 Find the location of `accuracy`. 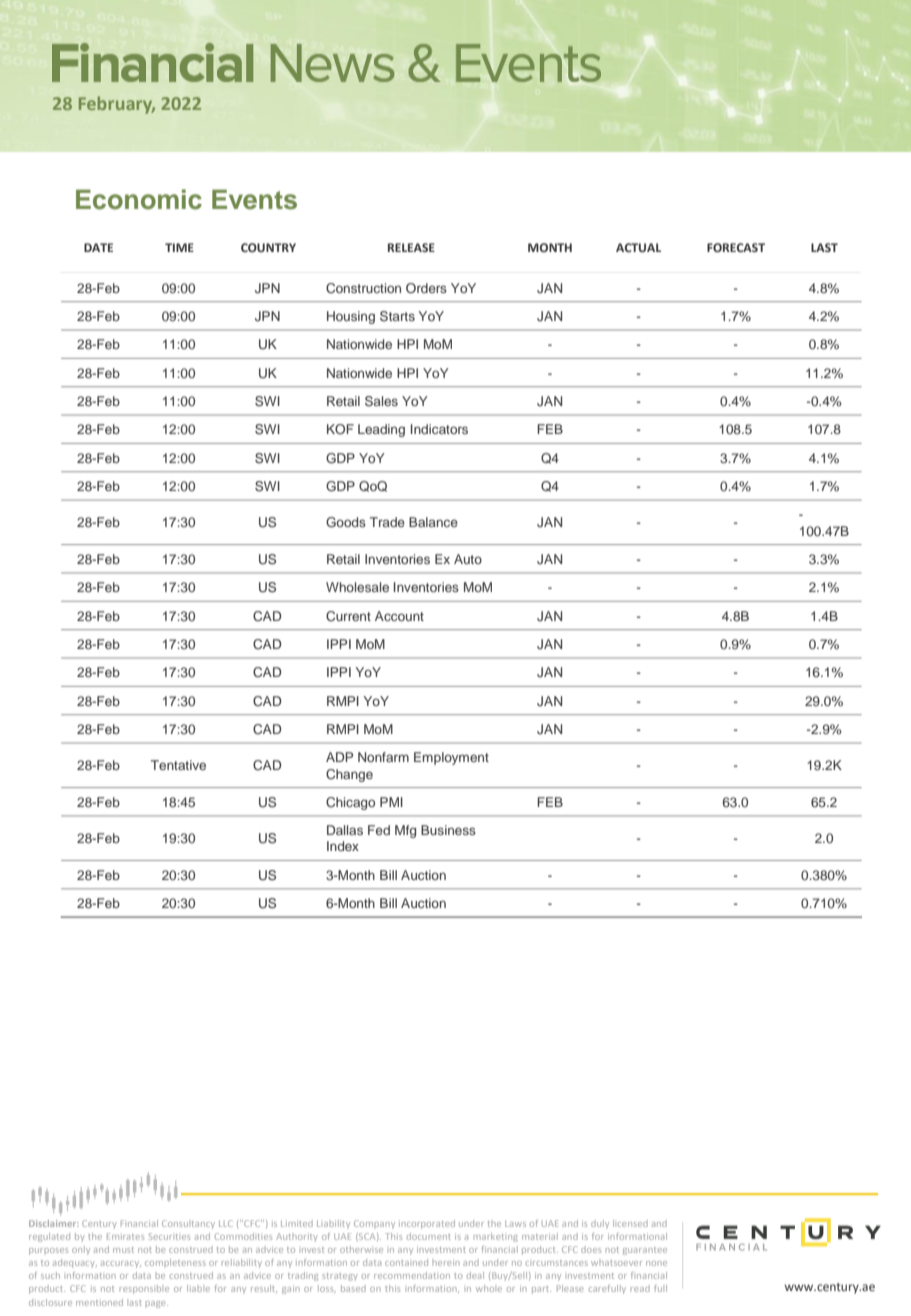

accuracy is located at coordinates (121, 1264).
